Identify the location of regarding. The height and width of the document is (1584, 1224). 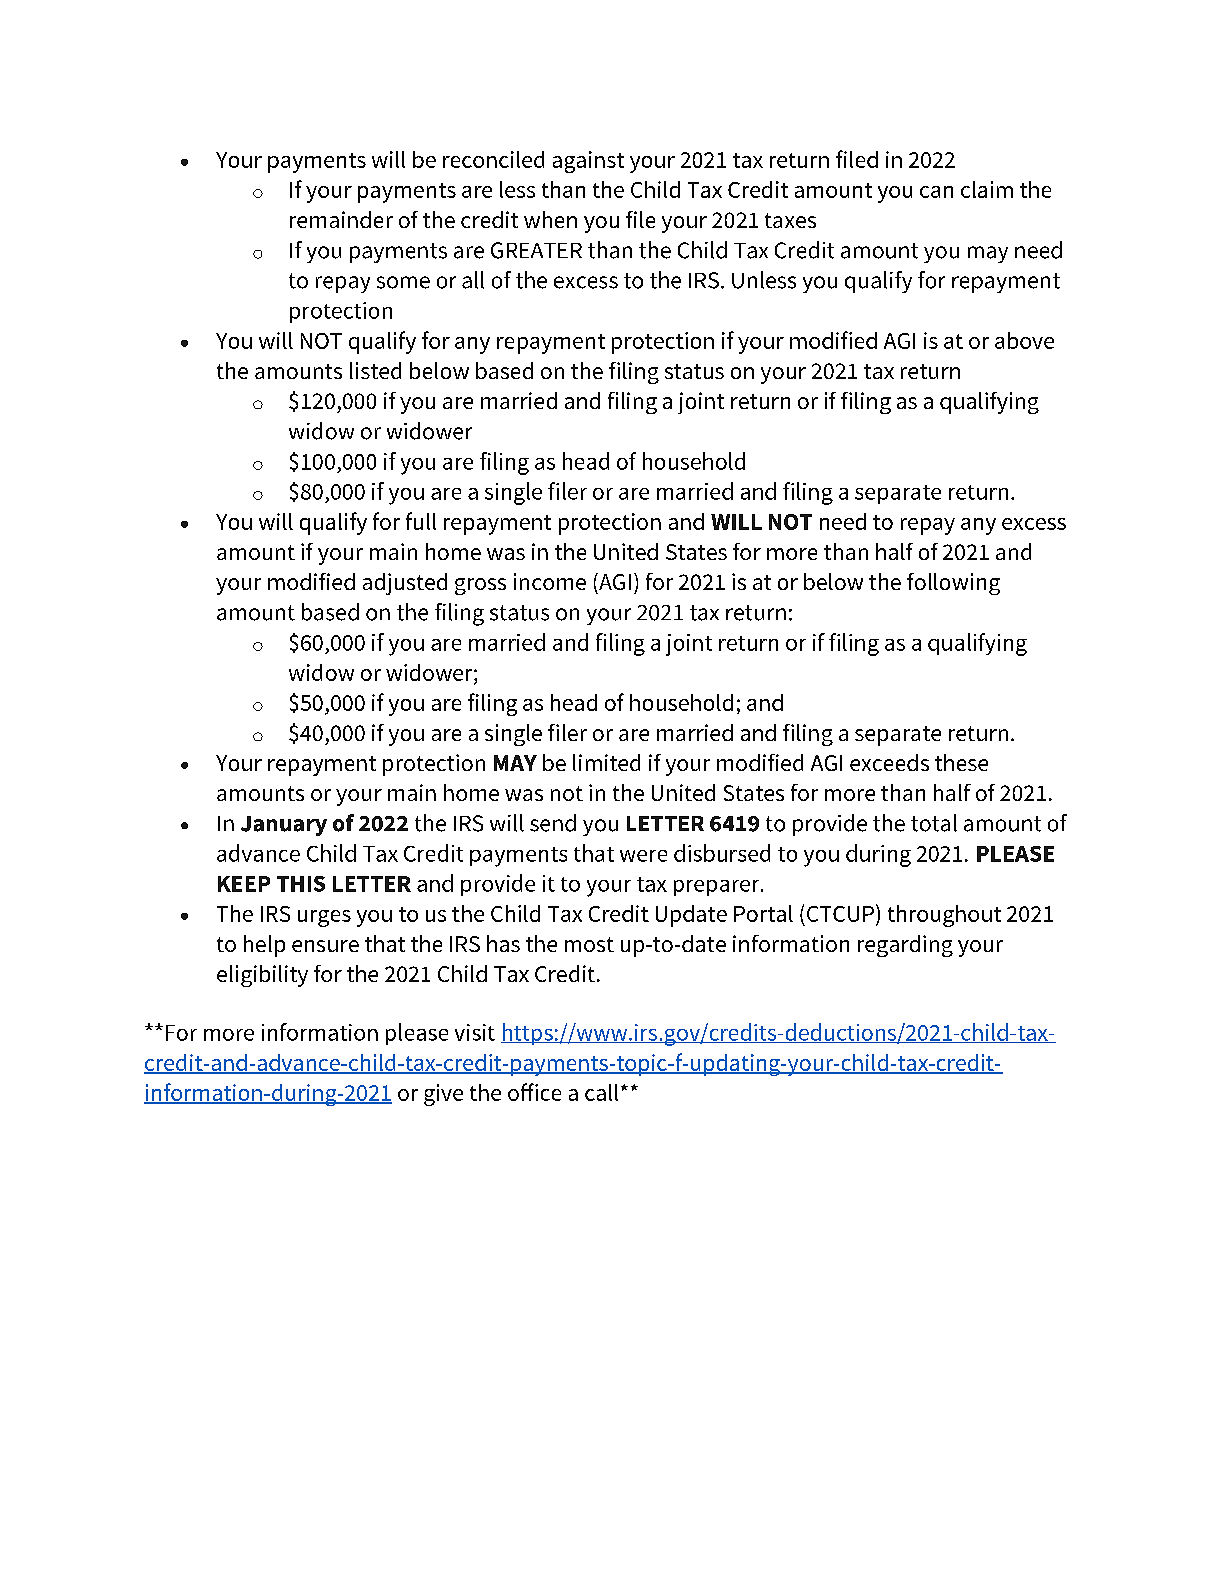
(905, 946).
